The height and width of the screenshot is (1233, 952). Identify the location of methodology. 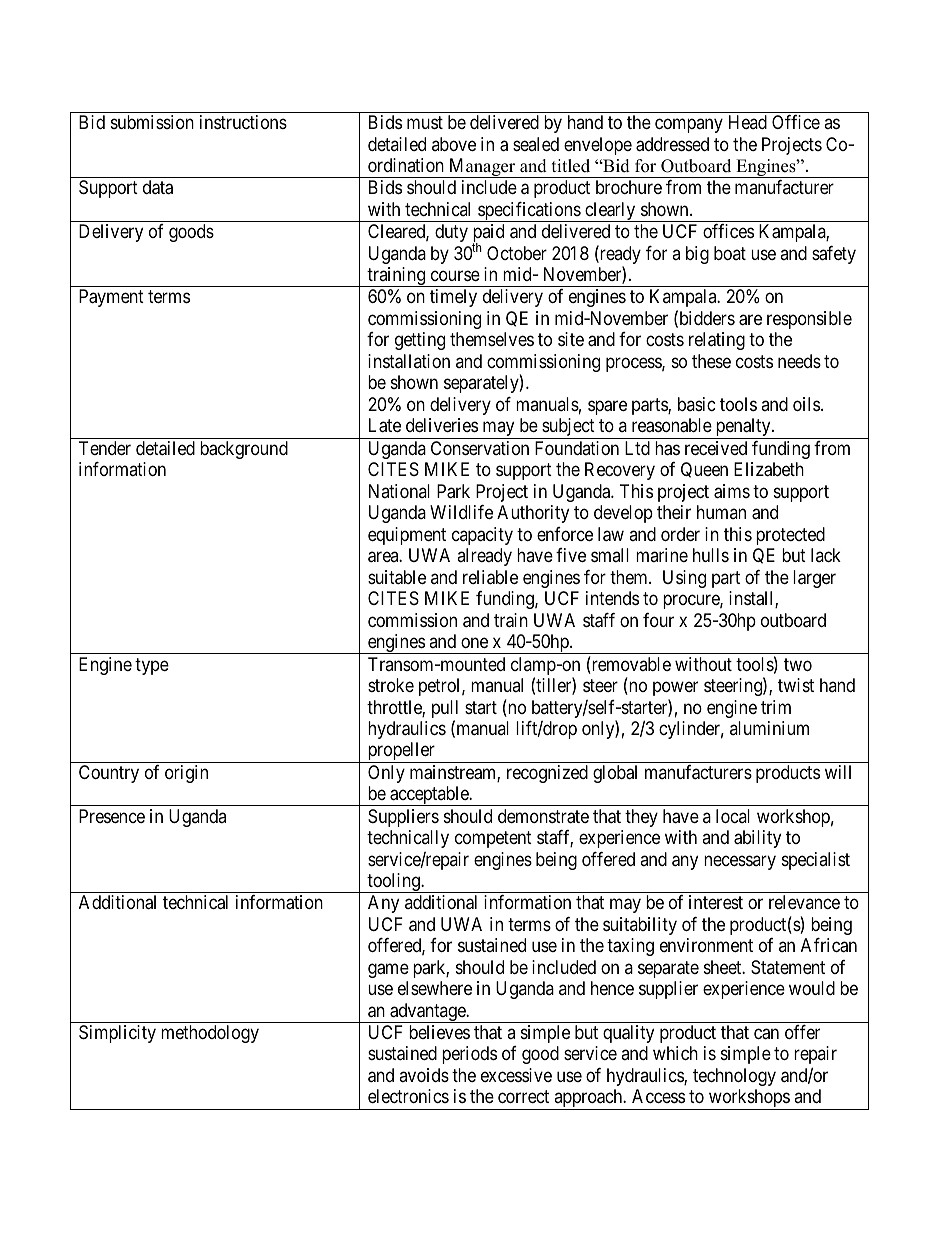
(210, 1034).
